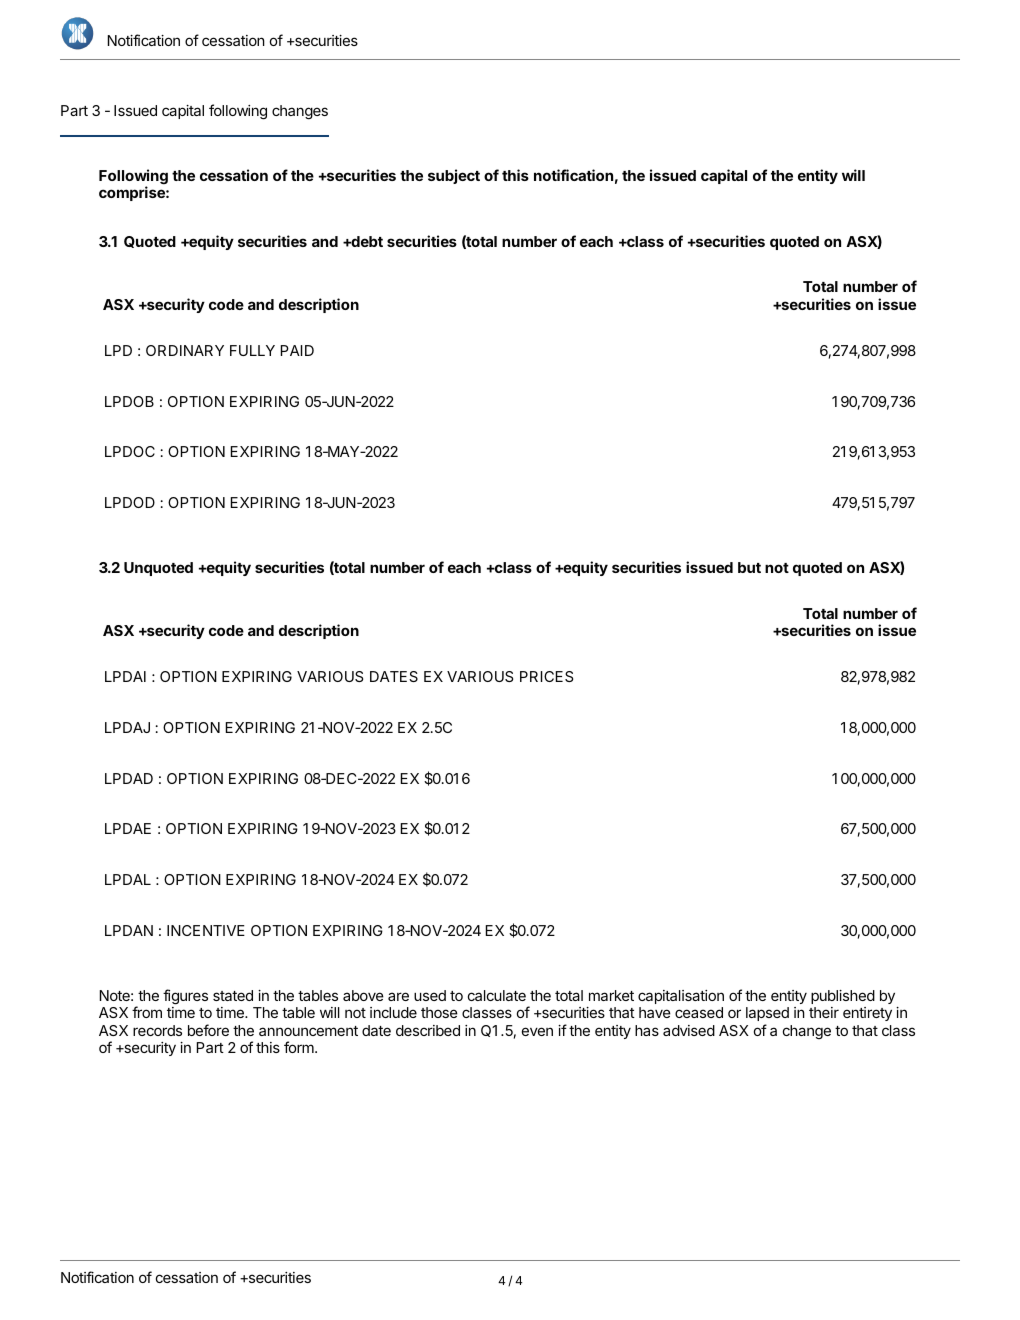 This screenshot has height=1320, width=1020. I want to click on INCENTIVE, so click(206, 930).
